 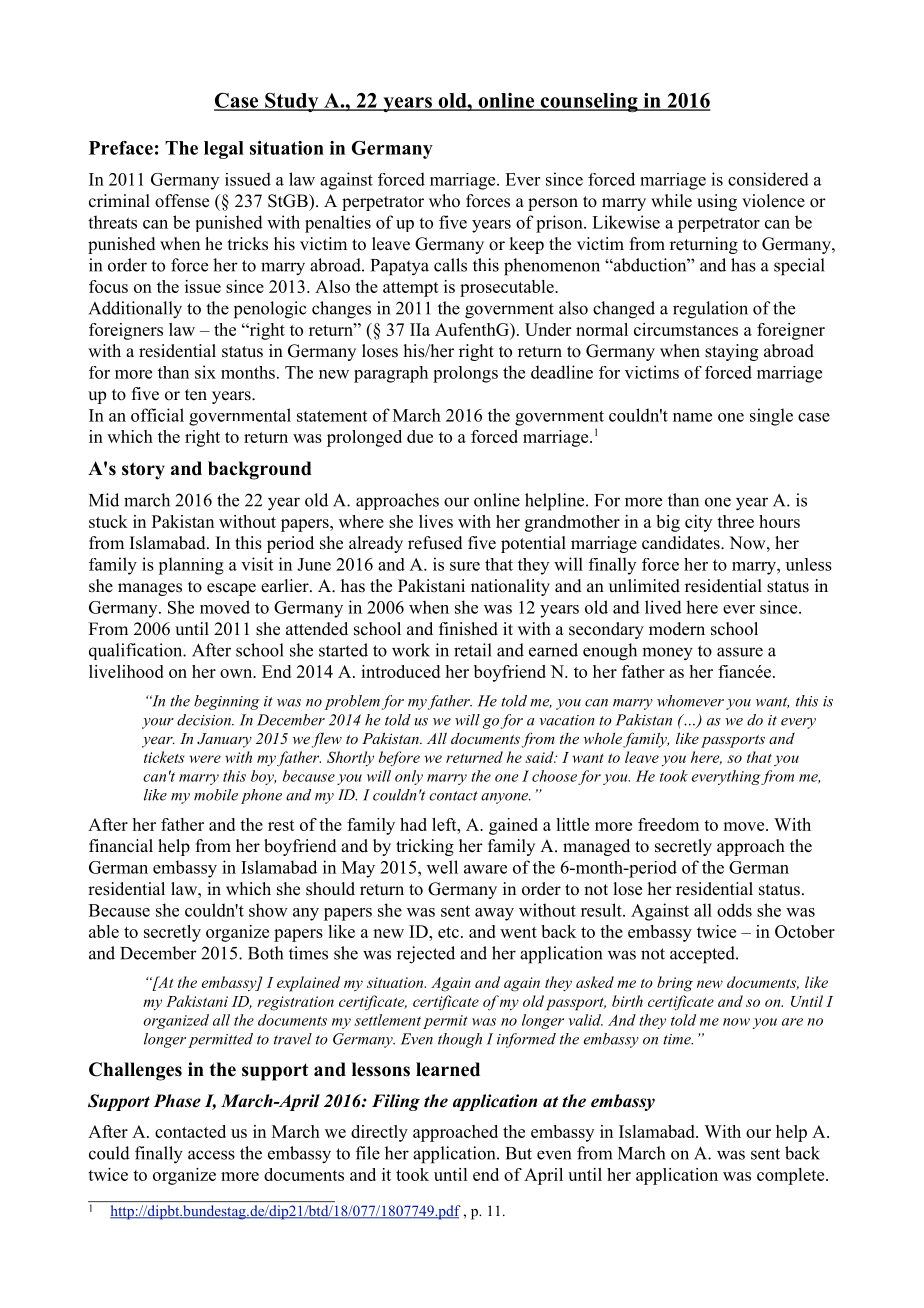 I want to click on finished, so click(x=468, y=629).
